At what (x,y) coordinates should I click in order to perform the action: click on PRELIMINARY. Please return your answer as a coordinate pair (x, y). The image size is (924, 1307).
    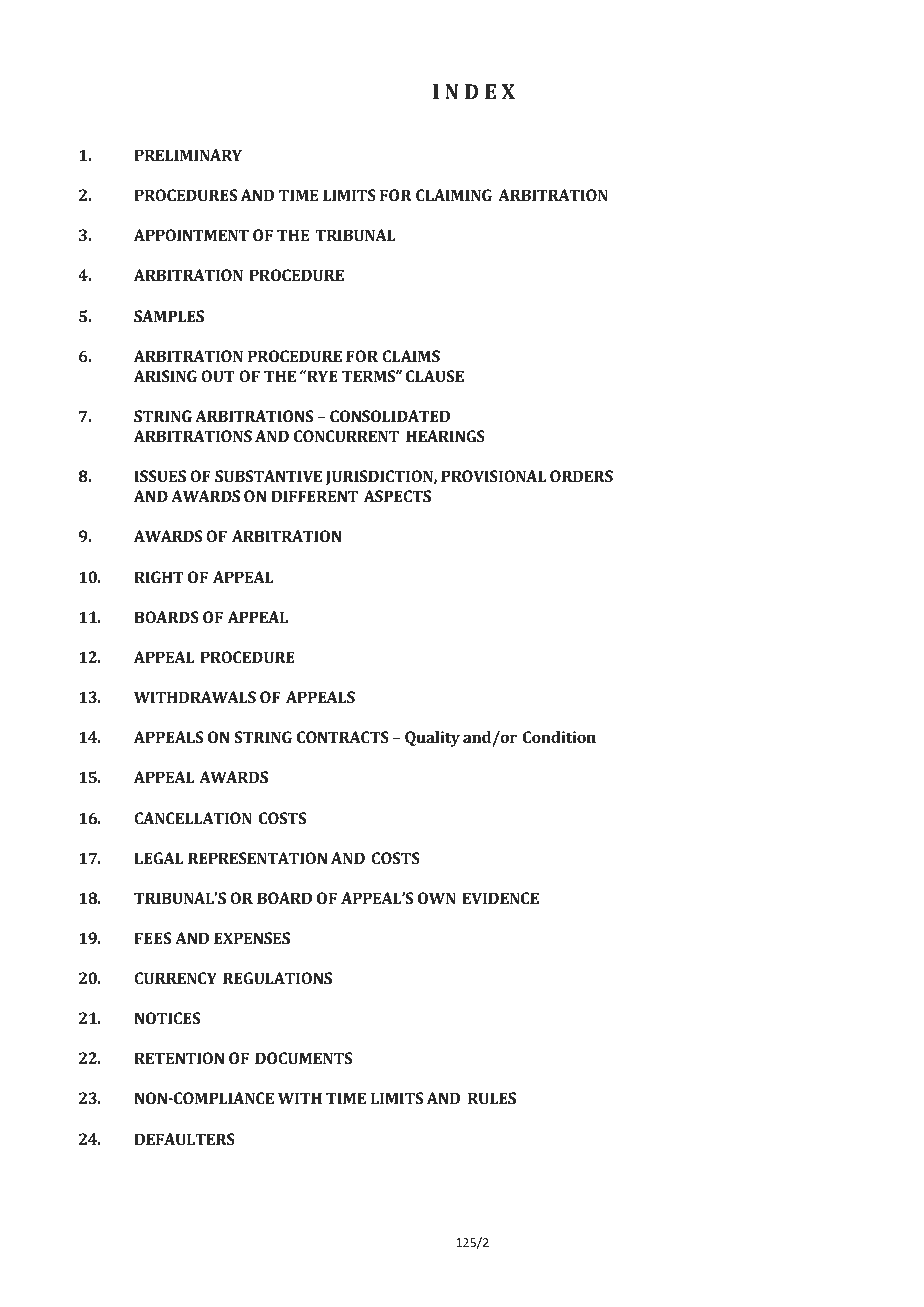
    Looking at the image, I should click on (188, 155).
